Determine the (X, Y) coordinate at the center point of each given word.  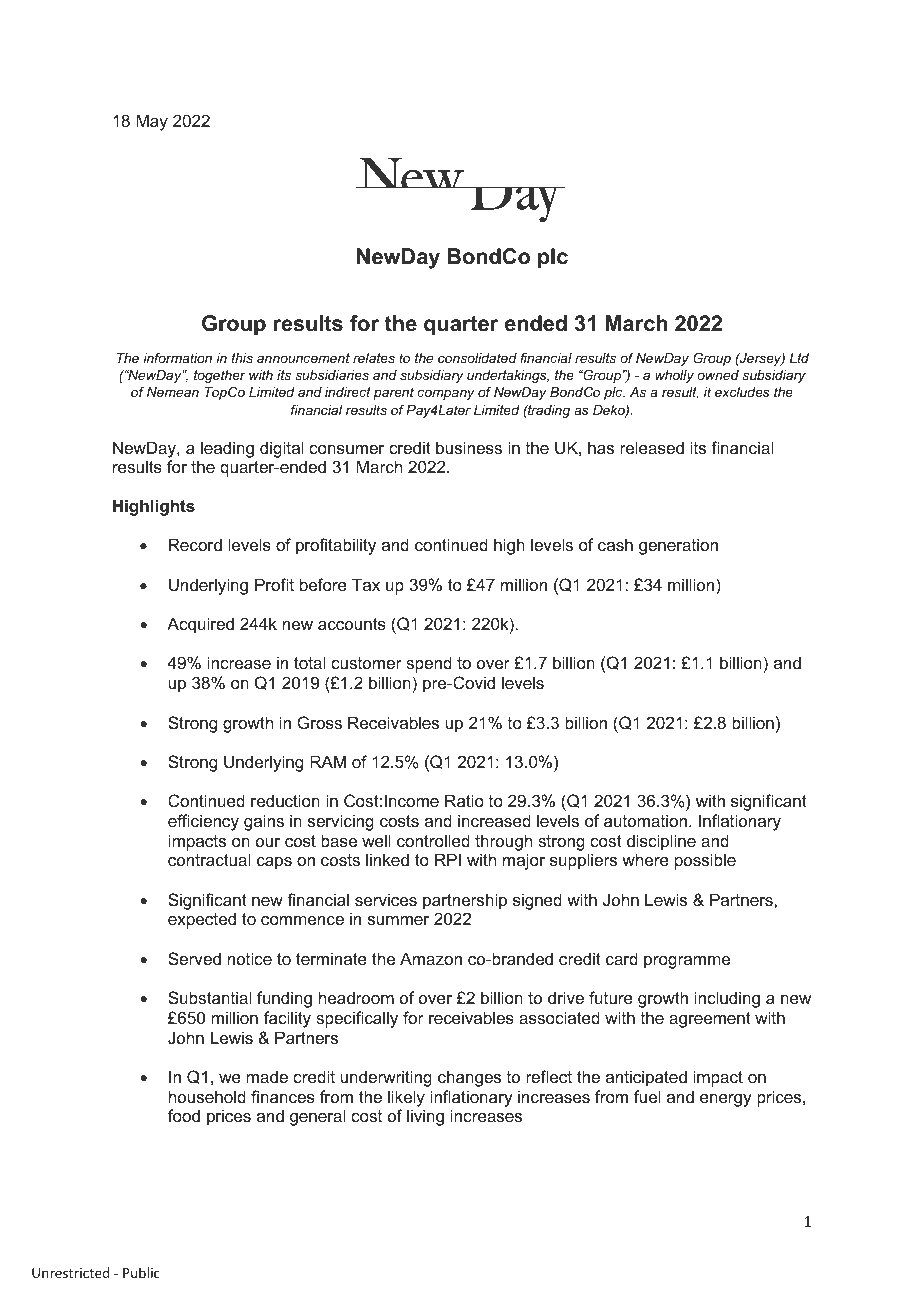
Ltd (799, 358)
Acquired (200, 625)
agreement (710, 1020)
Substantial (209, 997)
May (152, 122)
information (177, 358)
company (446, 394)
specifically (357, 1019)
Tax (366, 584)
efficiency (203, 822)
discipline (661, 842)
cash (615, 544)
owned (718, 375)
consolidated (477, 358)
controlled (433, 840)
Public (141, 1272)
